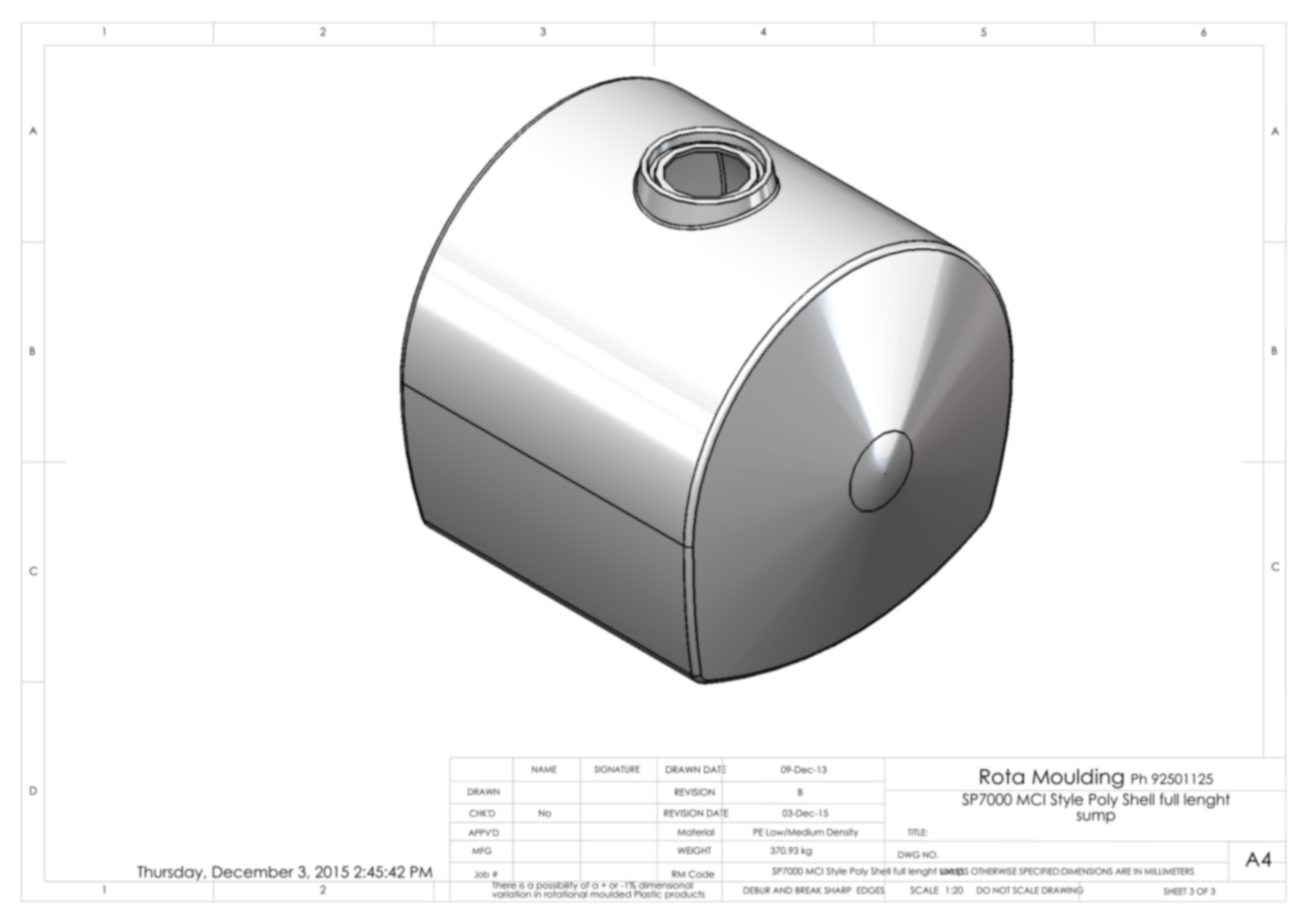 Image resolution: width=1308 pixels, height=924 pixels. I want to click on Material, so click(696, 832).
